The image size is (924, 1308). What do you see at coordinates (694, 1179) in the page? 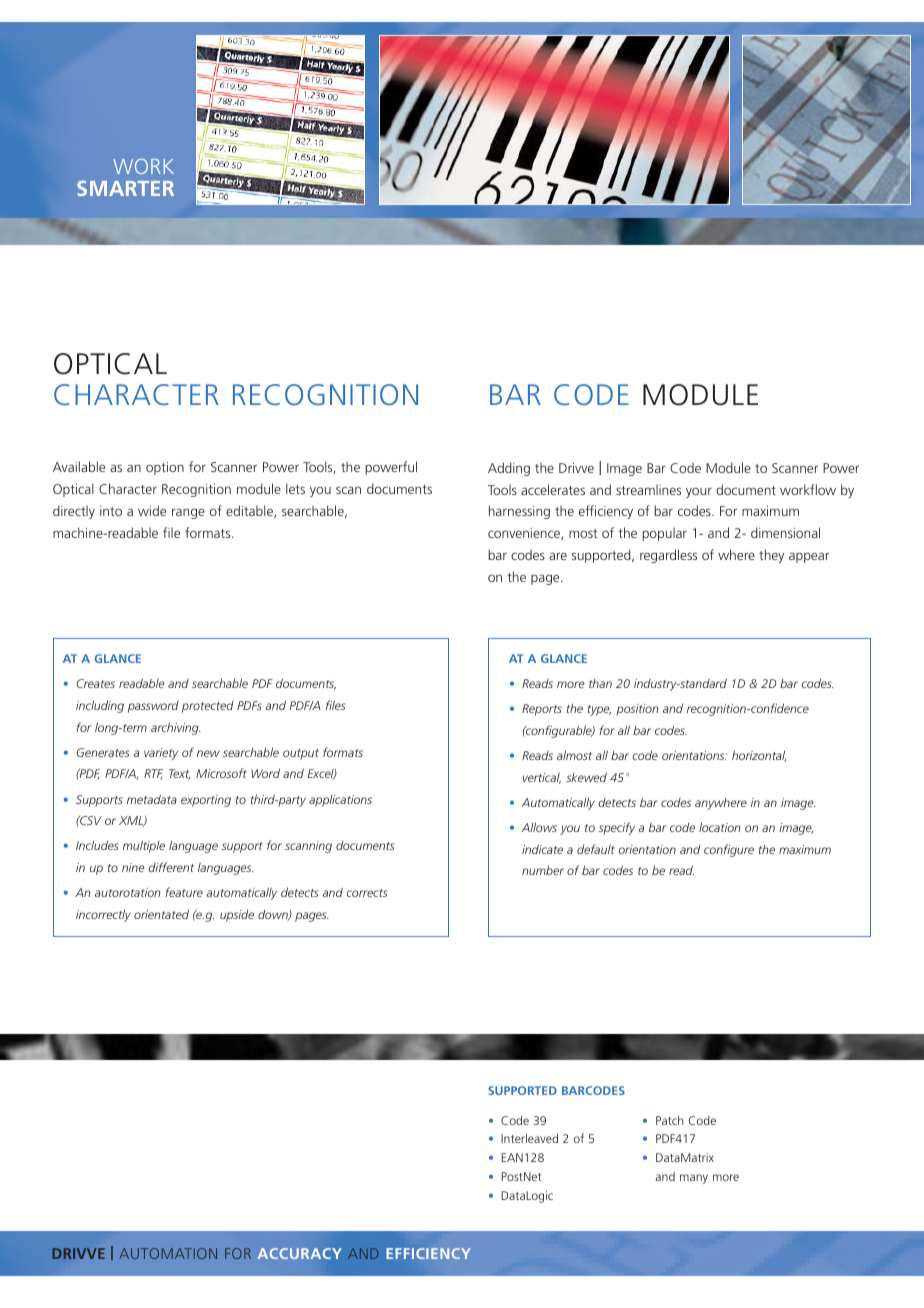
I see `many` at bounding box center [694, 1179].
